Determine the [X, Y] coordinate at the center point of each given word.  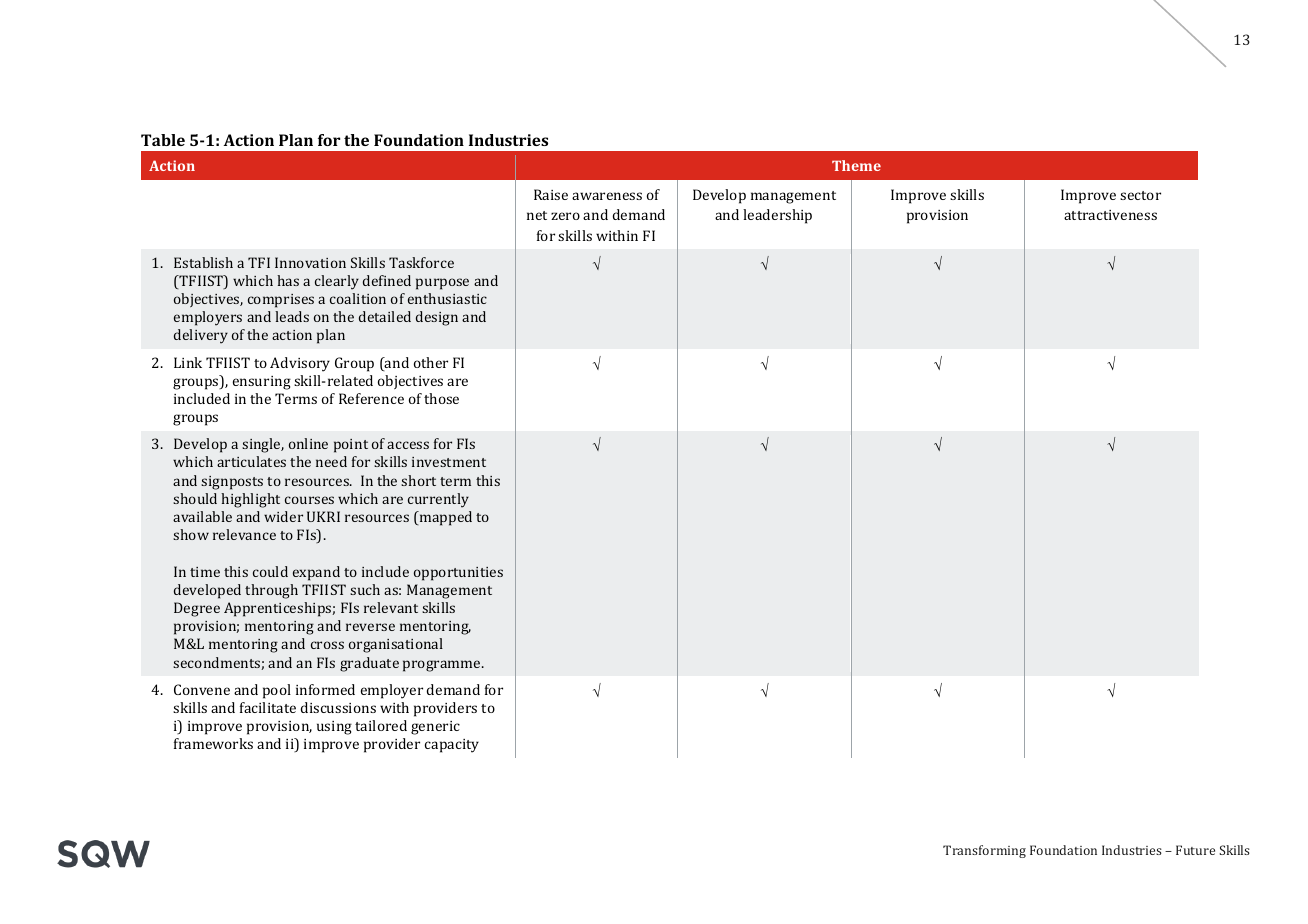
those [441, 398]
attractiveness [1110, 215]
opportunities [458, 574]
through [271, 591]
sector [1140, 195]
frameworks [213, 743]
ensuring [262, 383]
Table [163, 140]
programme [443, 666]
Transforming [984, 851]
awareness [607, 196]
